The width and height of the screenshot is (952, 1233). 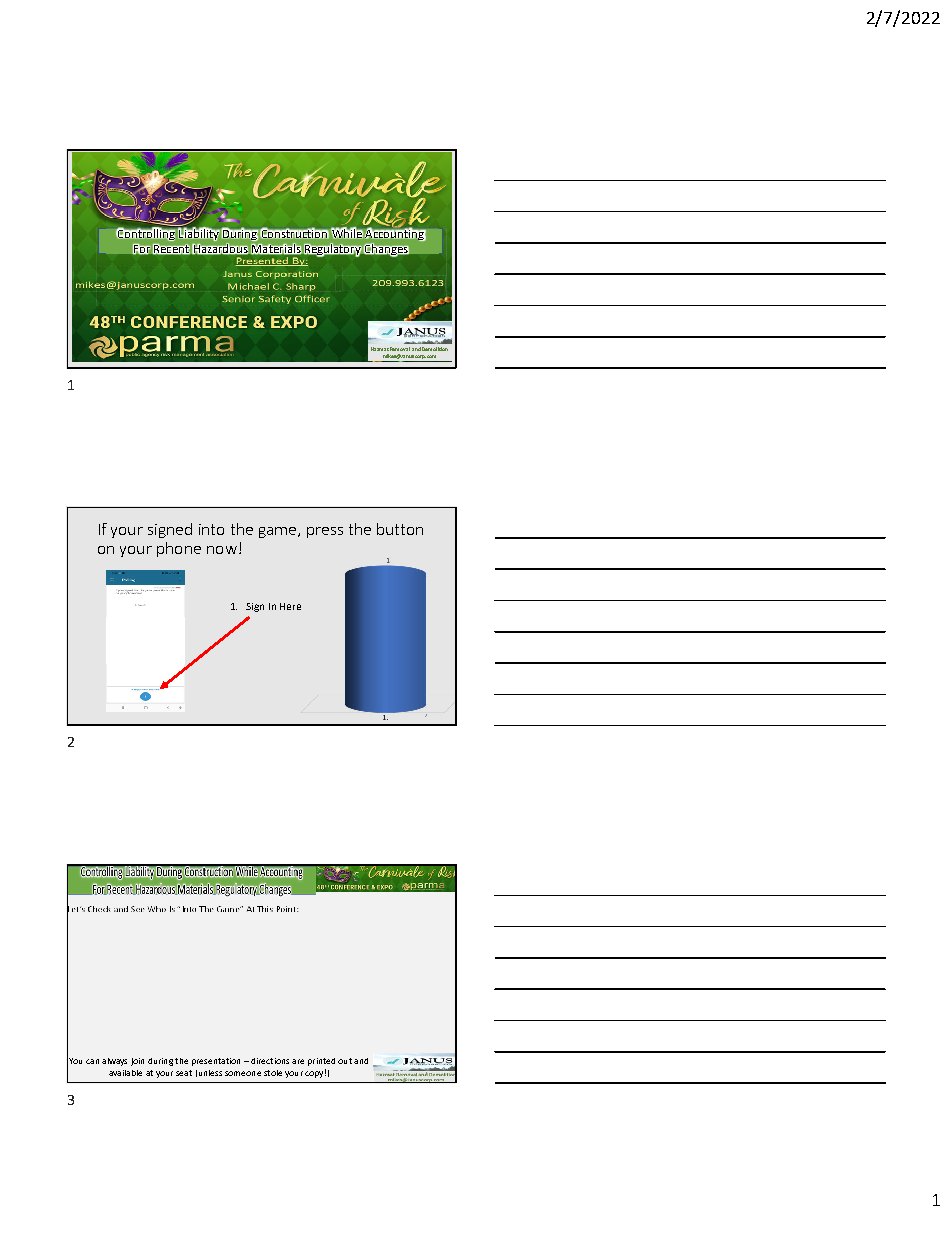 I want to click on Construction, so click(x=294, y=233).
